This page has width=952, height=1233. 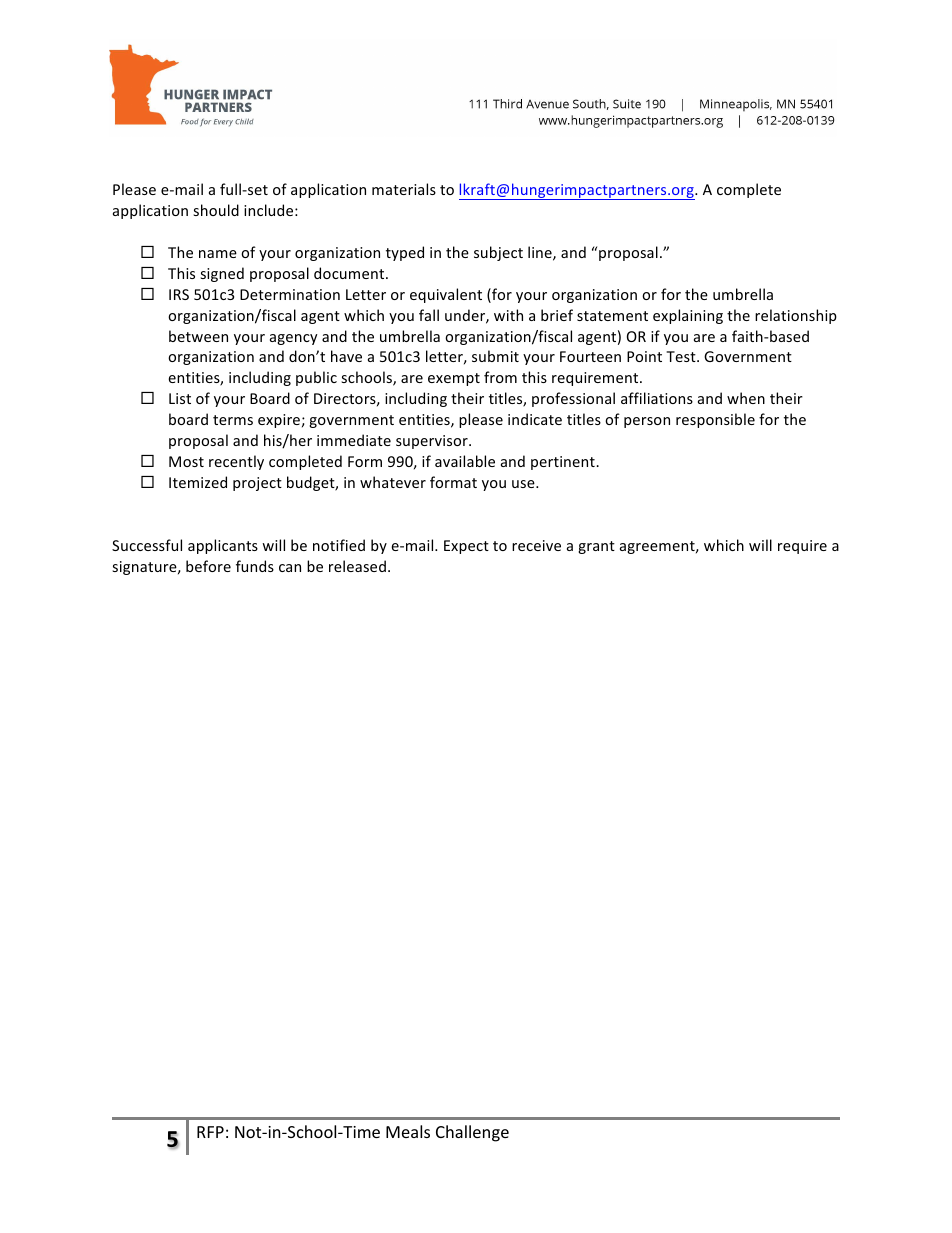 I want to click on released, so click(x=357, y=566).
